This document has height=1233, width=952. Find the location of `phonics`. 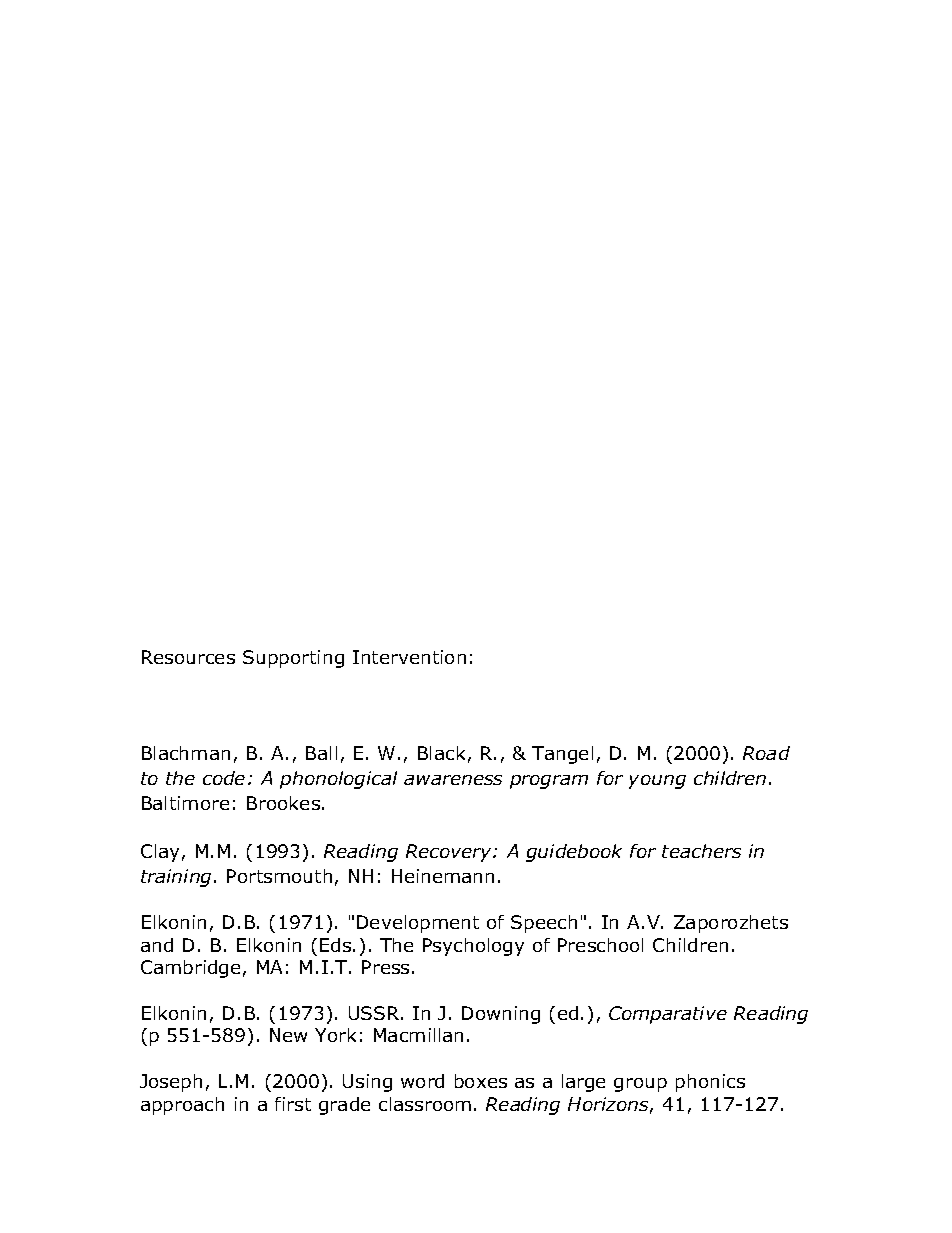

phonics is located at coordinates (710, 1083).
